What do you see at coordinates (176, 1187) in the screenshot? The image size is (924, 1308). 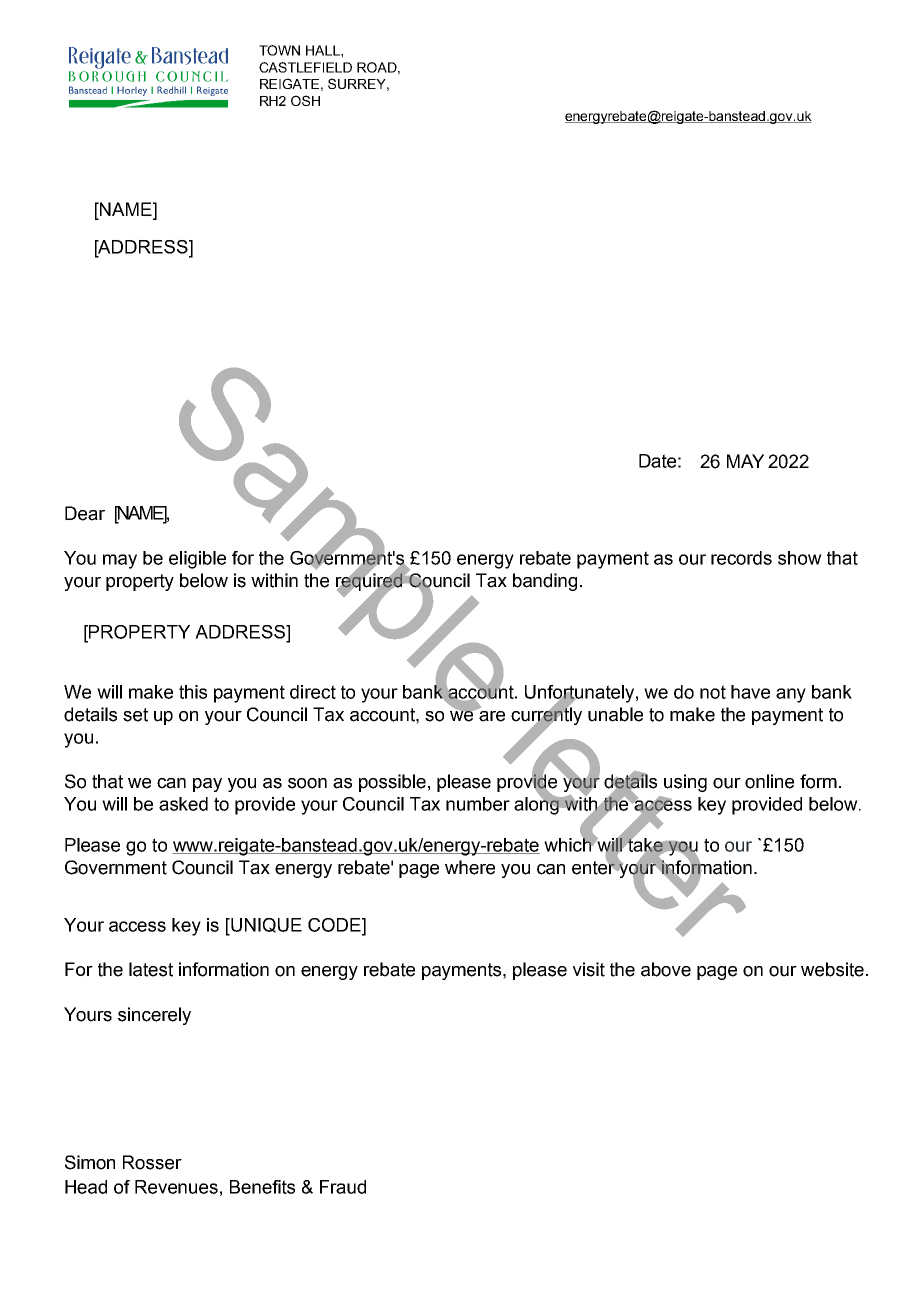 I see `Revenues` at bounding box center [176, 1187].
